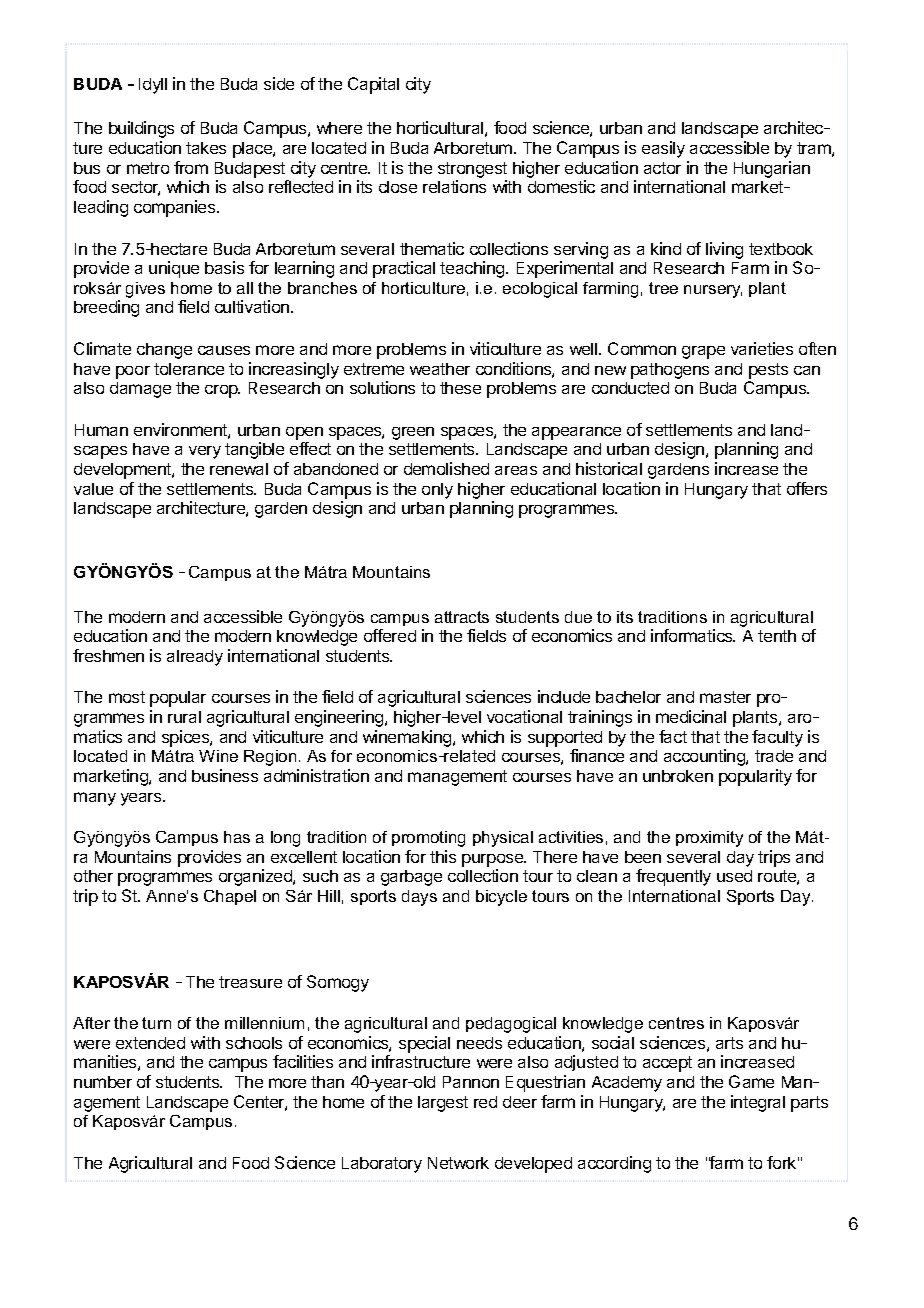 This screenshot has width=924, height=1308. What do you see at coordinates (189, 369) in the screenshot?
I see `tolerance` at bounding box center [189, 369].
